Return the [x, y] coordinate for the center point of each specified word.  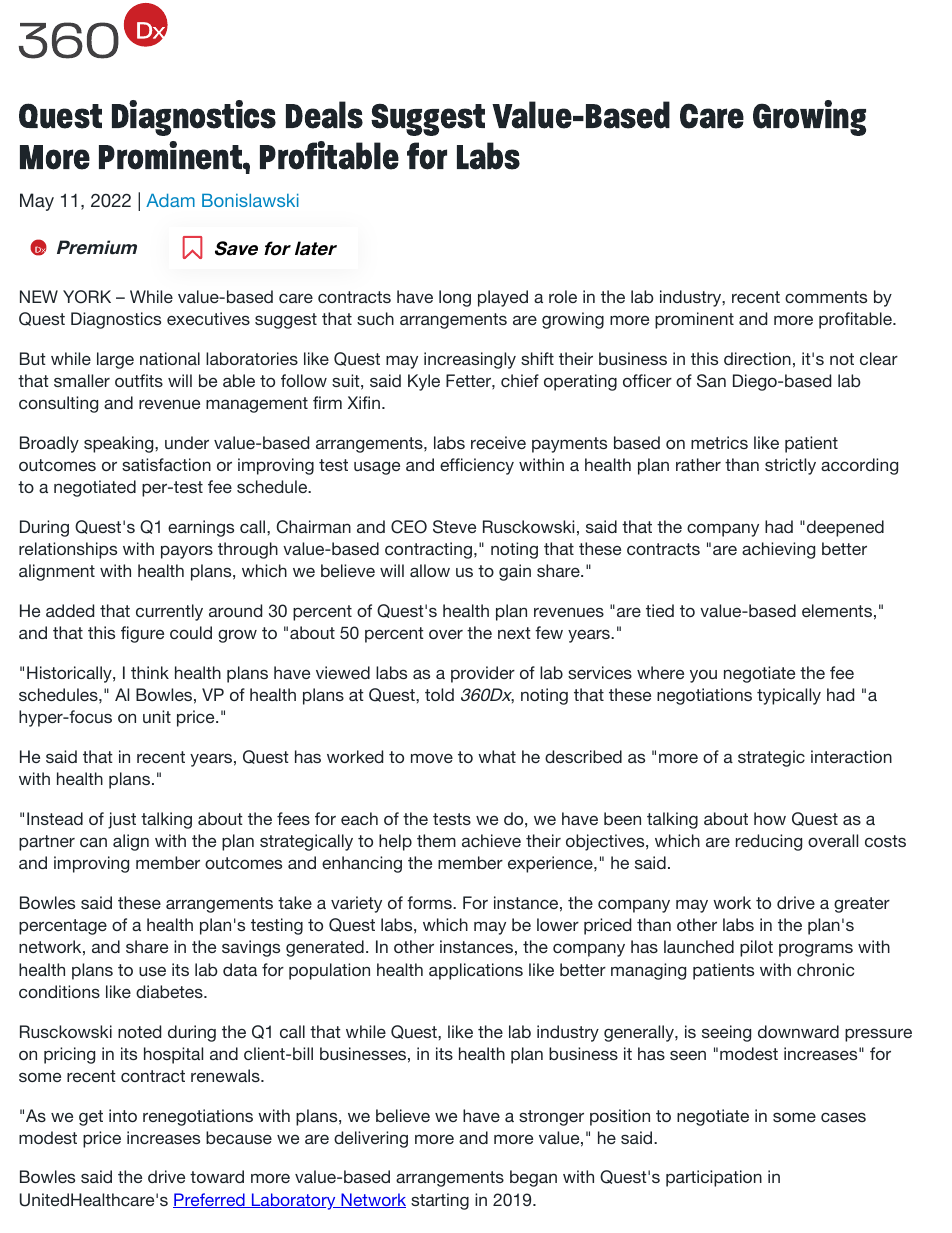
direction [757, 358]
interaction [851, 756]
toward [217, 1176]
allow [430, 570]
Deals [324, 115]
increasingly [470, 360]
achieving [778, 550]
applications [476, 971]
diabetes [170, 991]
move [432, 758]
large [115, 360]
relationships [68, 550]
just [122, 820]
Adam [170, 200]
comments [826, 297]
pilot [756, 948]
